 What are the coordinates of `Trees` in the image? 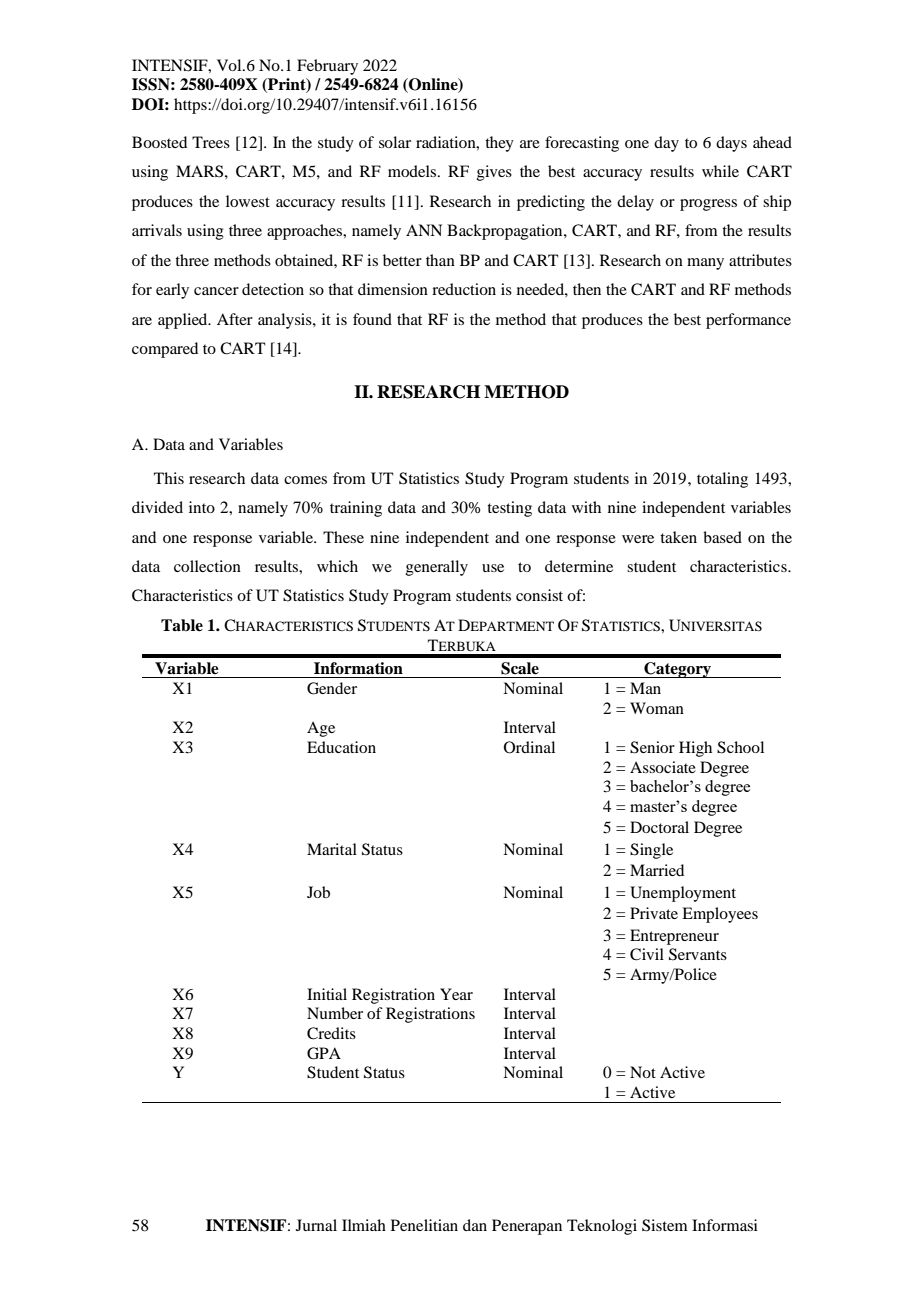 It's located at (211, 142).
